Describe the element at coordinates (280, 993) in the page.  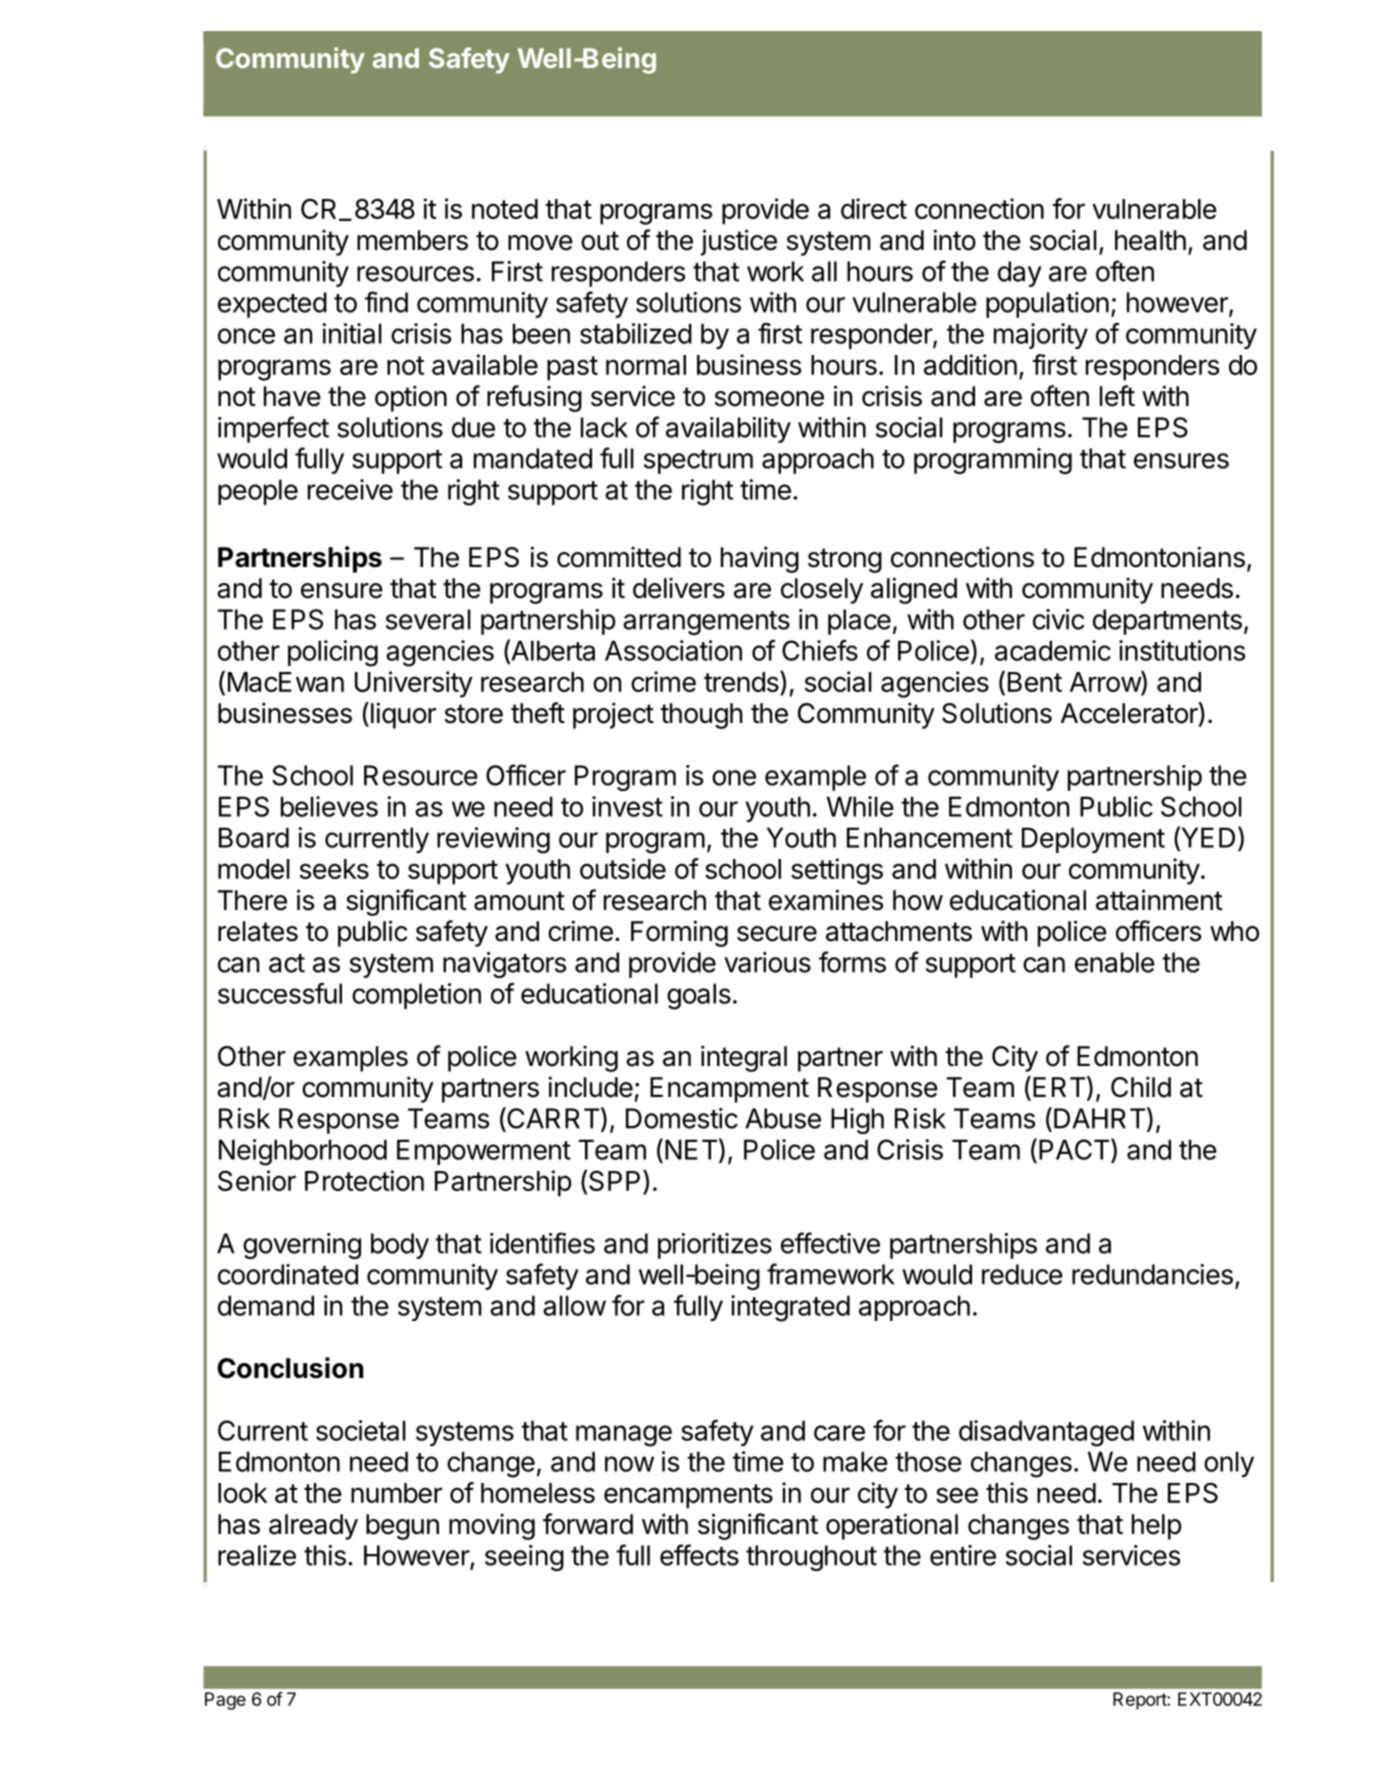
I see `successful` at that location.
